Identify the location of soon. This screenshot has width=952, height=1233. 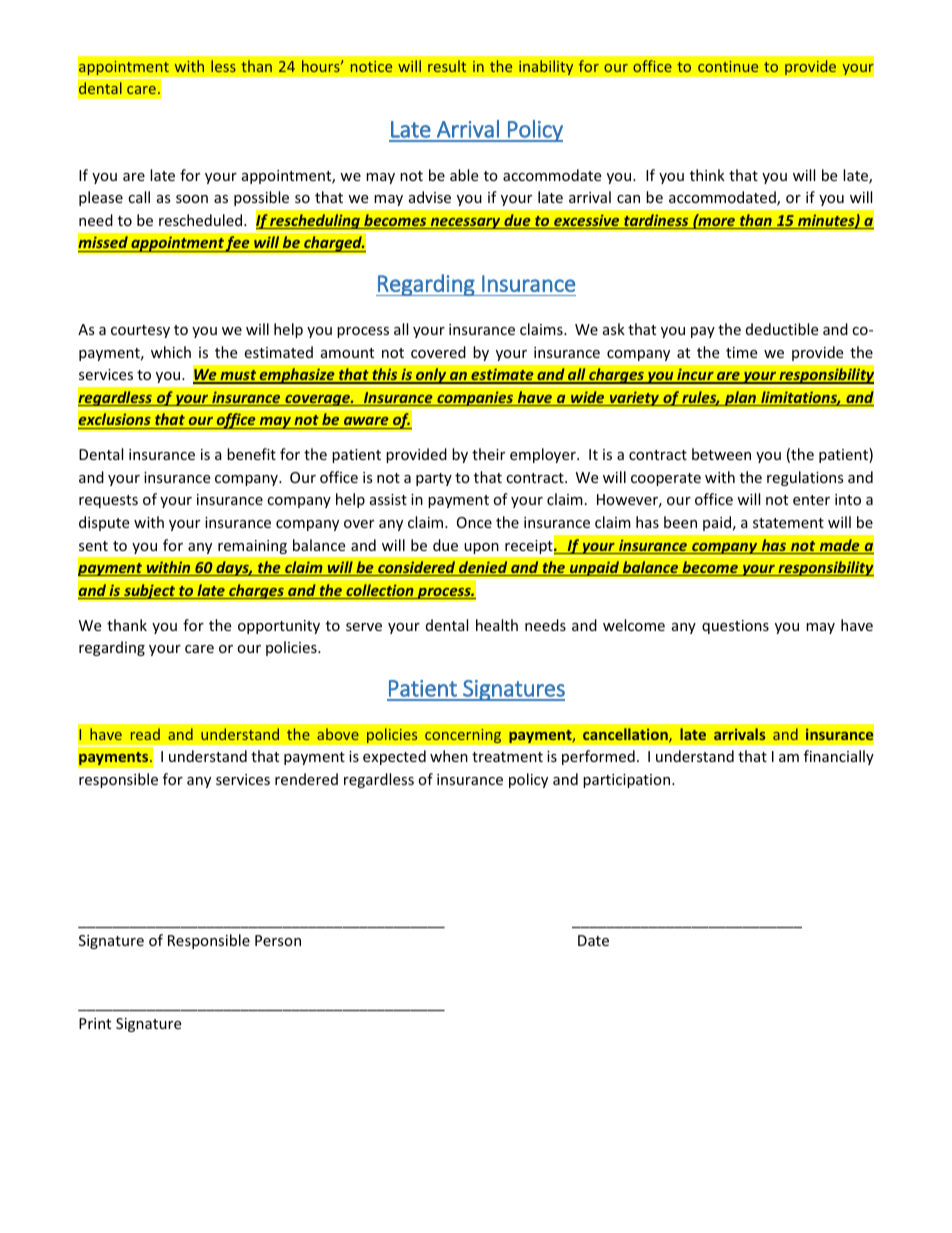
(192, 199).
